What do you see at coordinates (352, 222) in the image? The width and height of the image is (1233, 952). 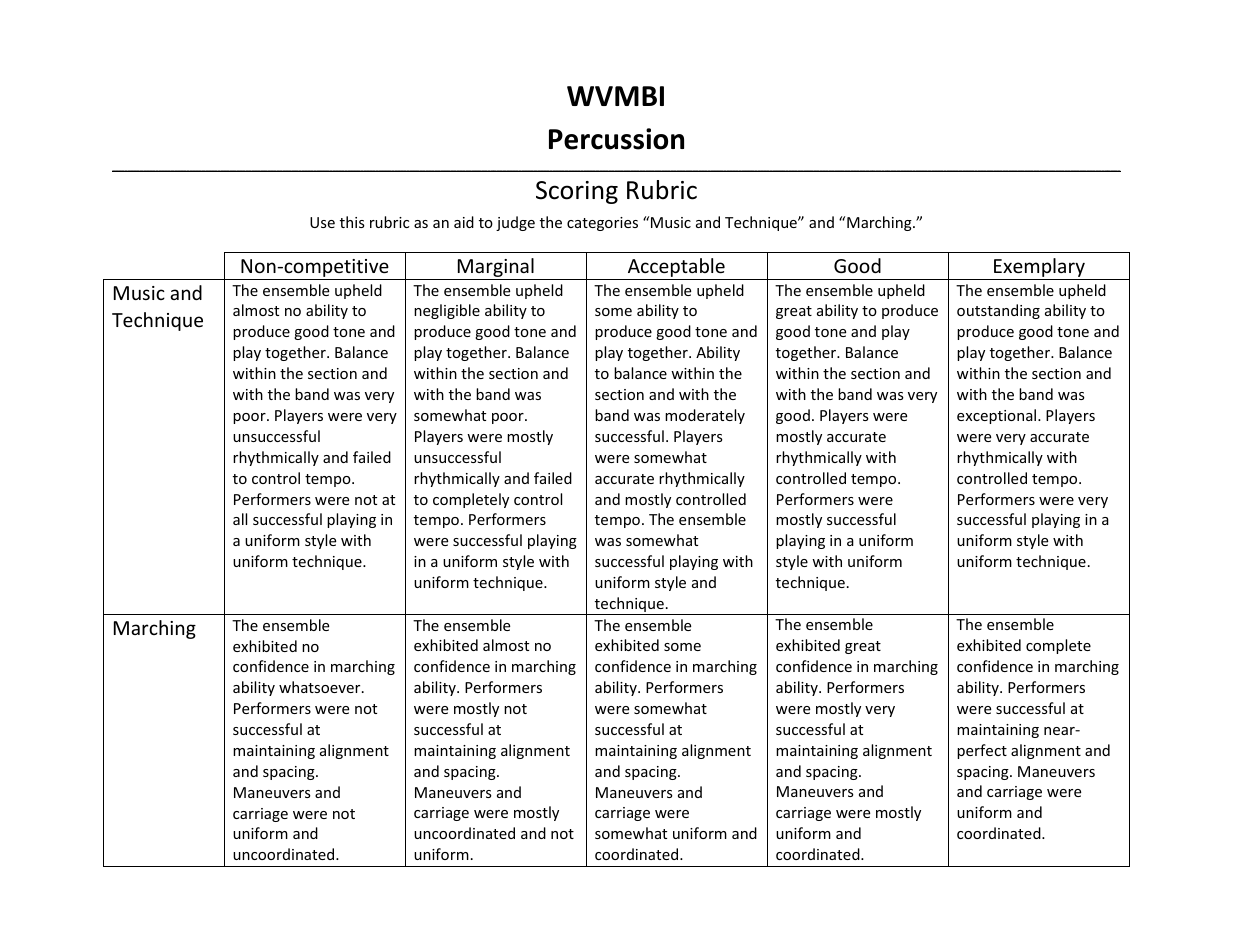 I see `this` at bounding box center [352, 222].
